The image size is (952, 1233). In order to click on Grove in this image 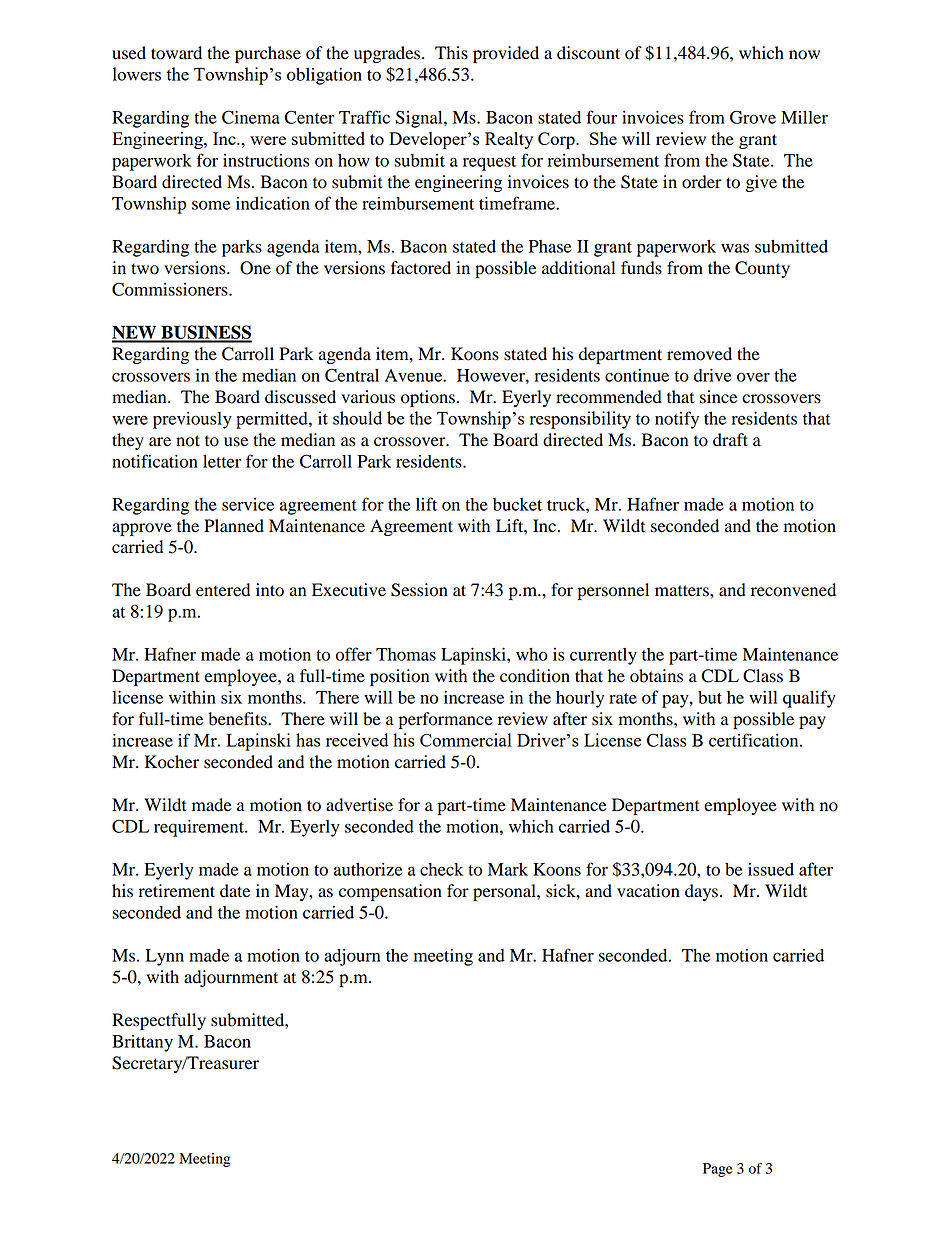, I will do `click(753, 117)`.
